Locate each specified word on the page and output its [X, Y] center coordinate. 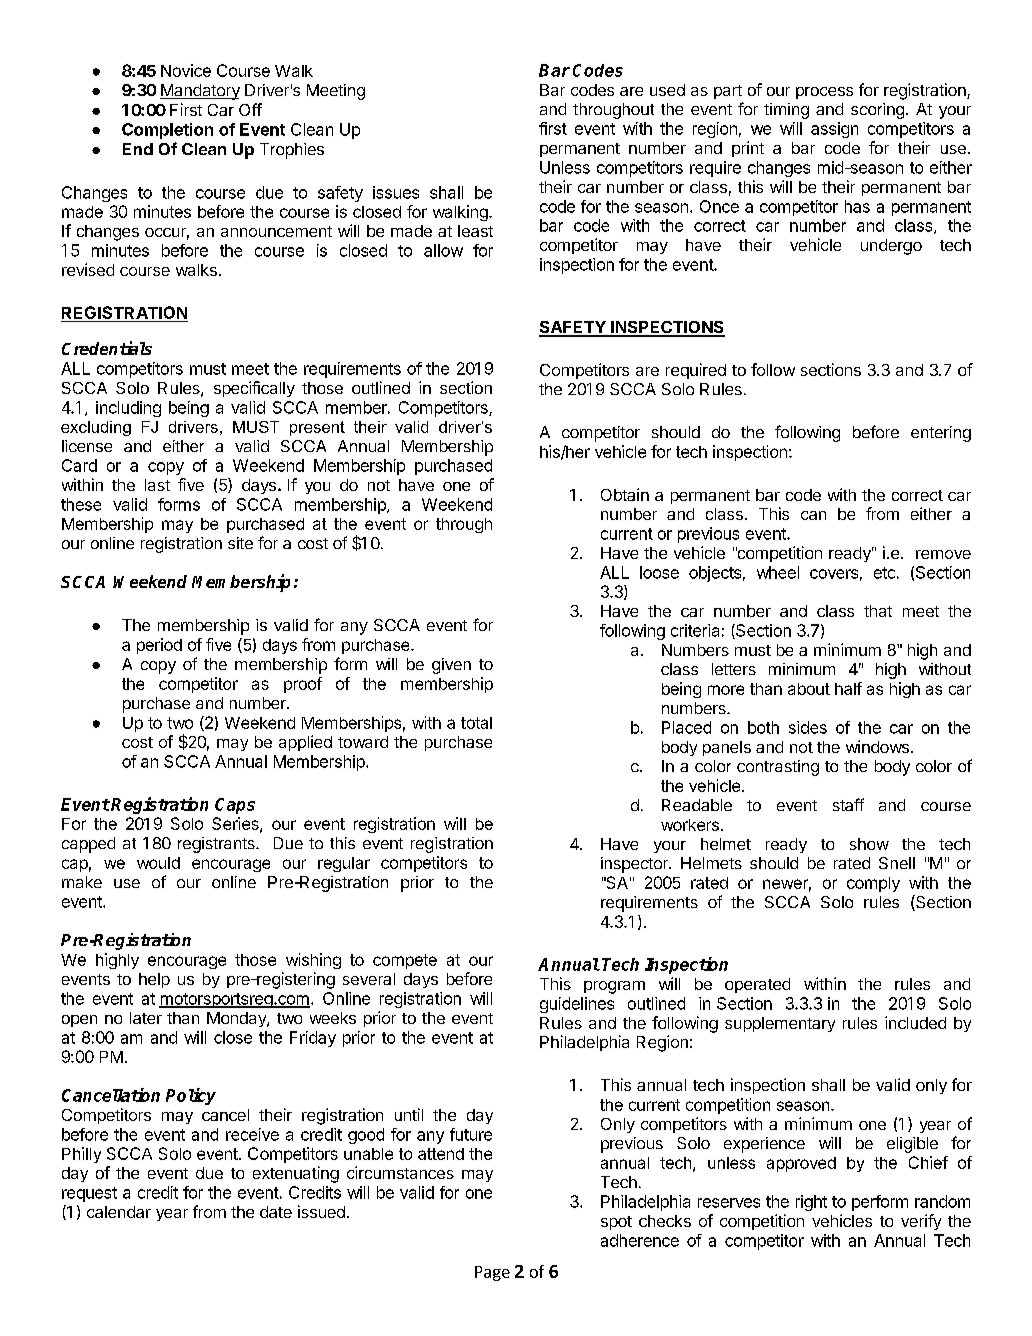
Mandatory [200, 92]
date [276, 1212]
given [451, 666]
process [824, 93]
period [159, 646]
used [667, 90]
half [848, 688]
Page [492, 1273]
